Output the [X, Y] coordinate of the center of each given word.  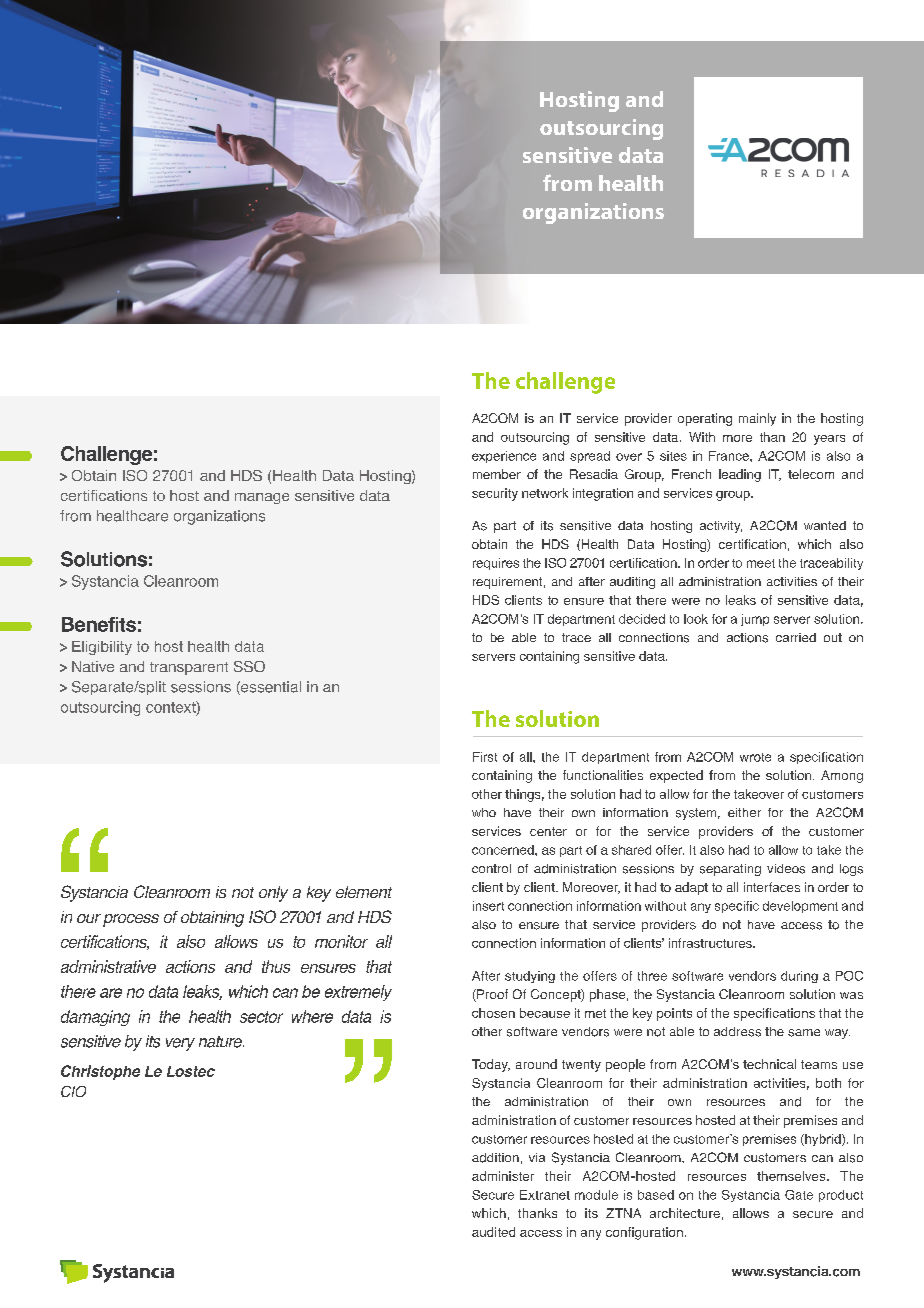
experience [504, 457]
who [484, 812]
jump [755, 620]
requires [496, 564]
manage [262, 498]
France [730, 456]
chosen [493, 1013]
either [744, 812]
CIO [73, 1091]
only [273, 894]
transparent [189, 668]
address [737, 1032]
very [180, 1044]
